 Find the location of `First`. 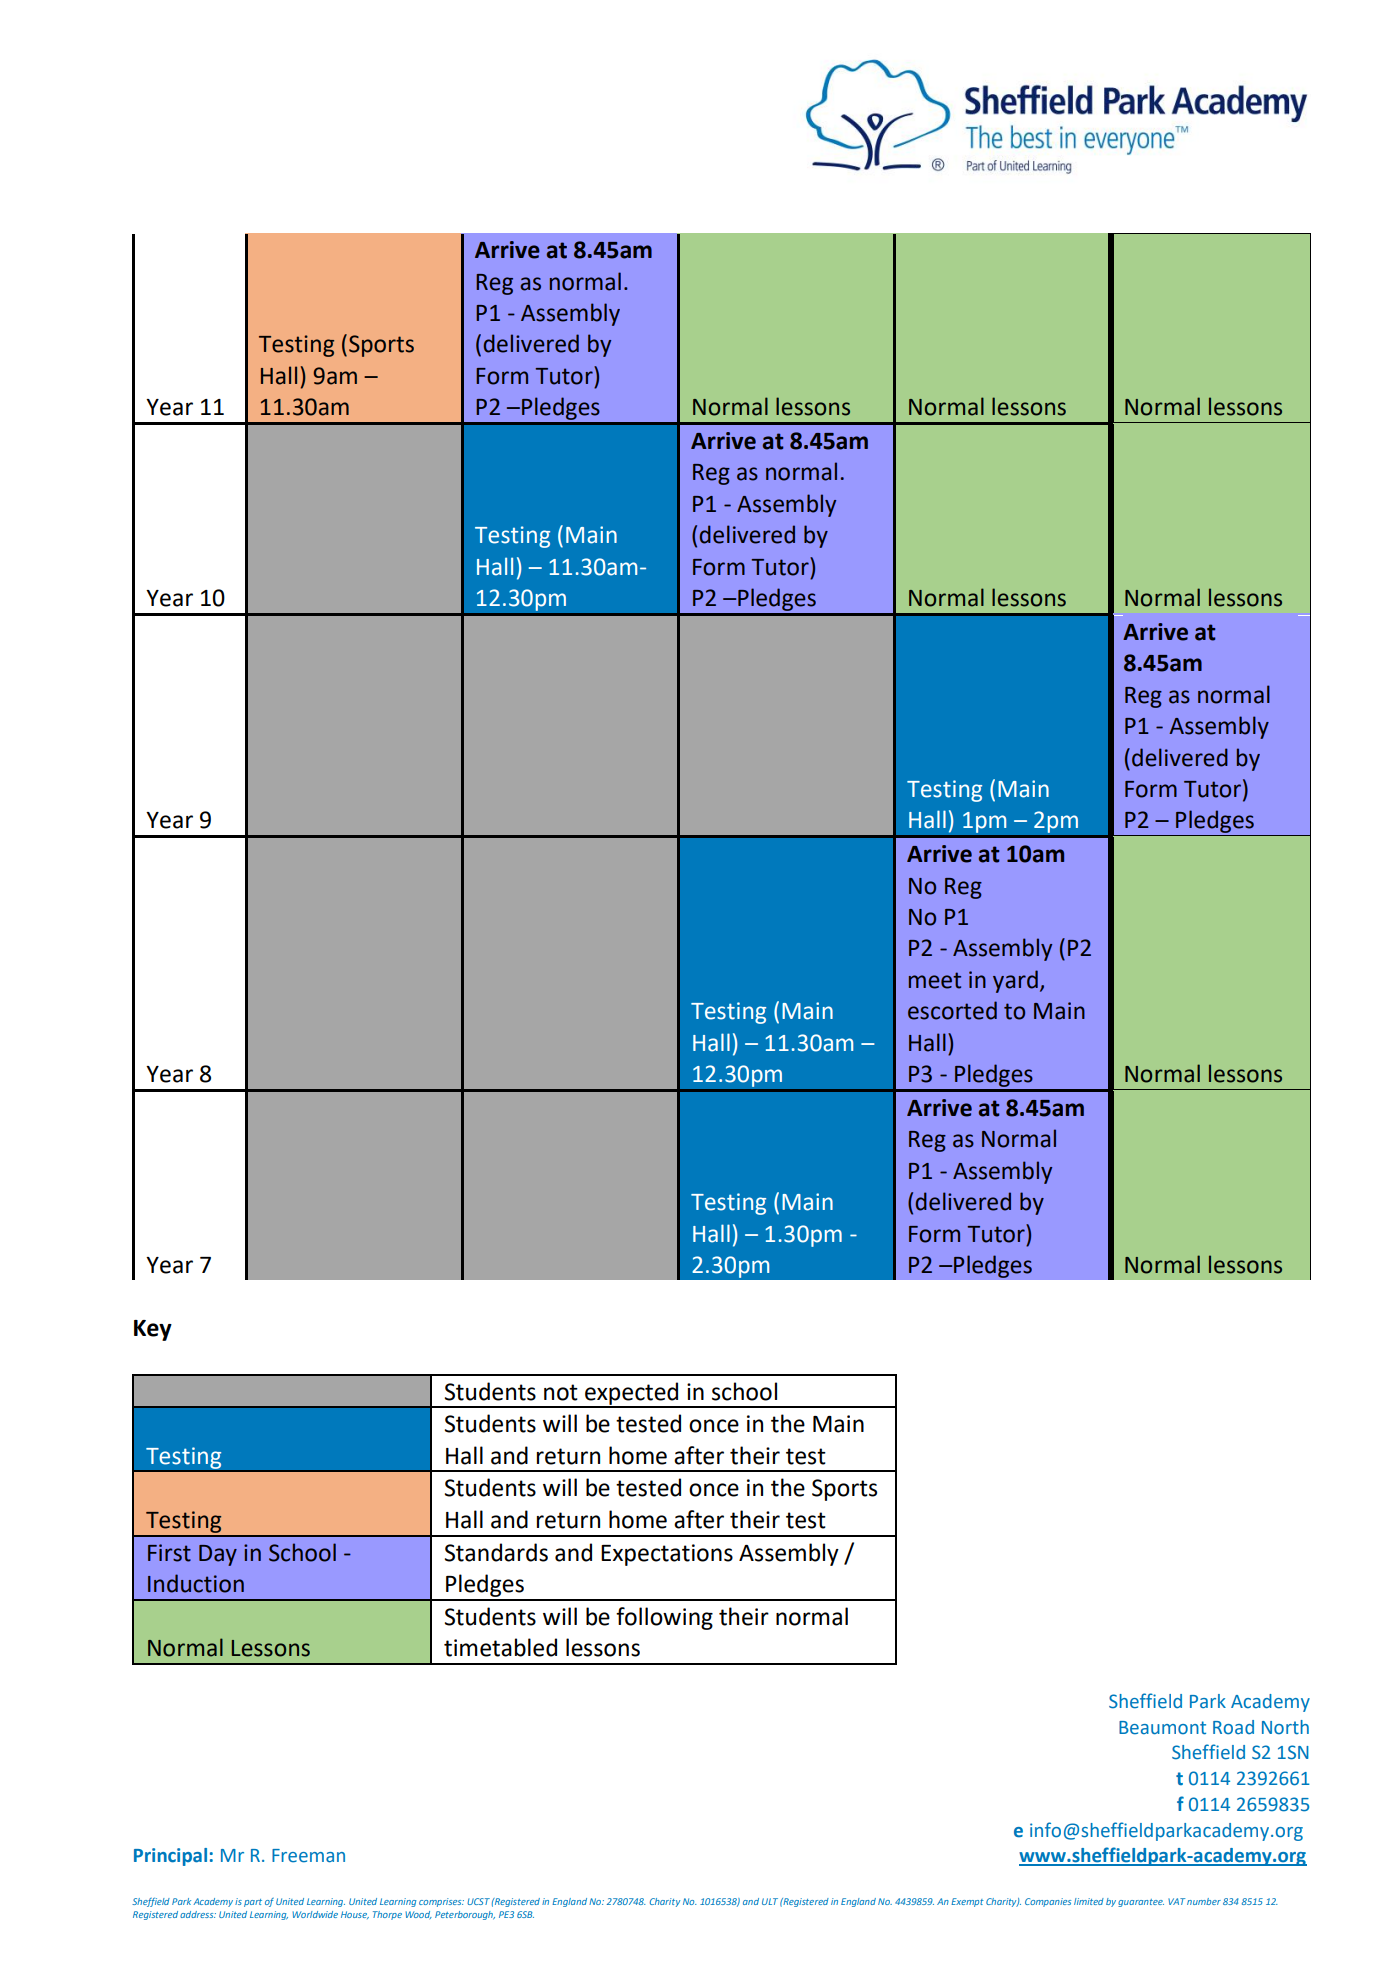

First is located at coordinates (169, 1553).
